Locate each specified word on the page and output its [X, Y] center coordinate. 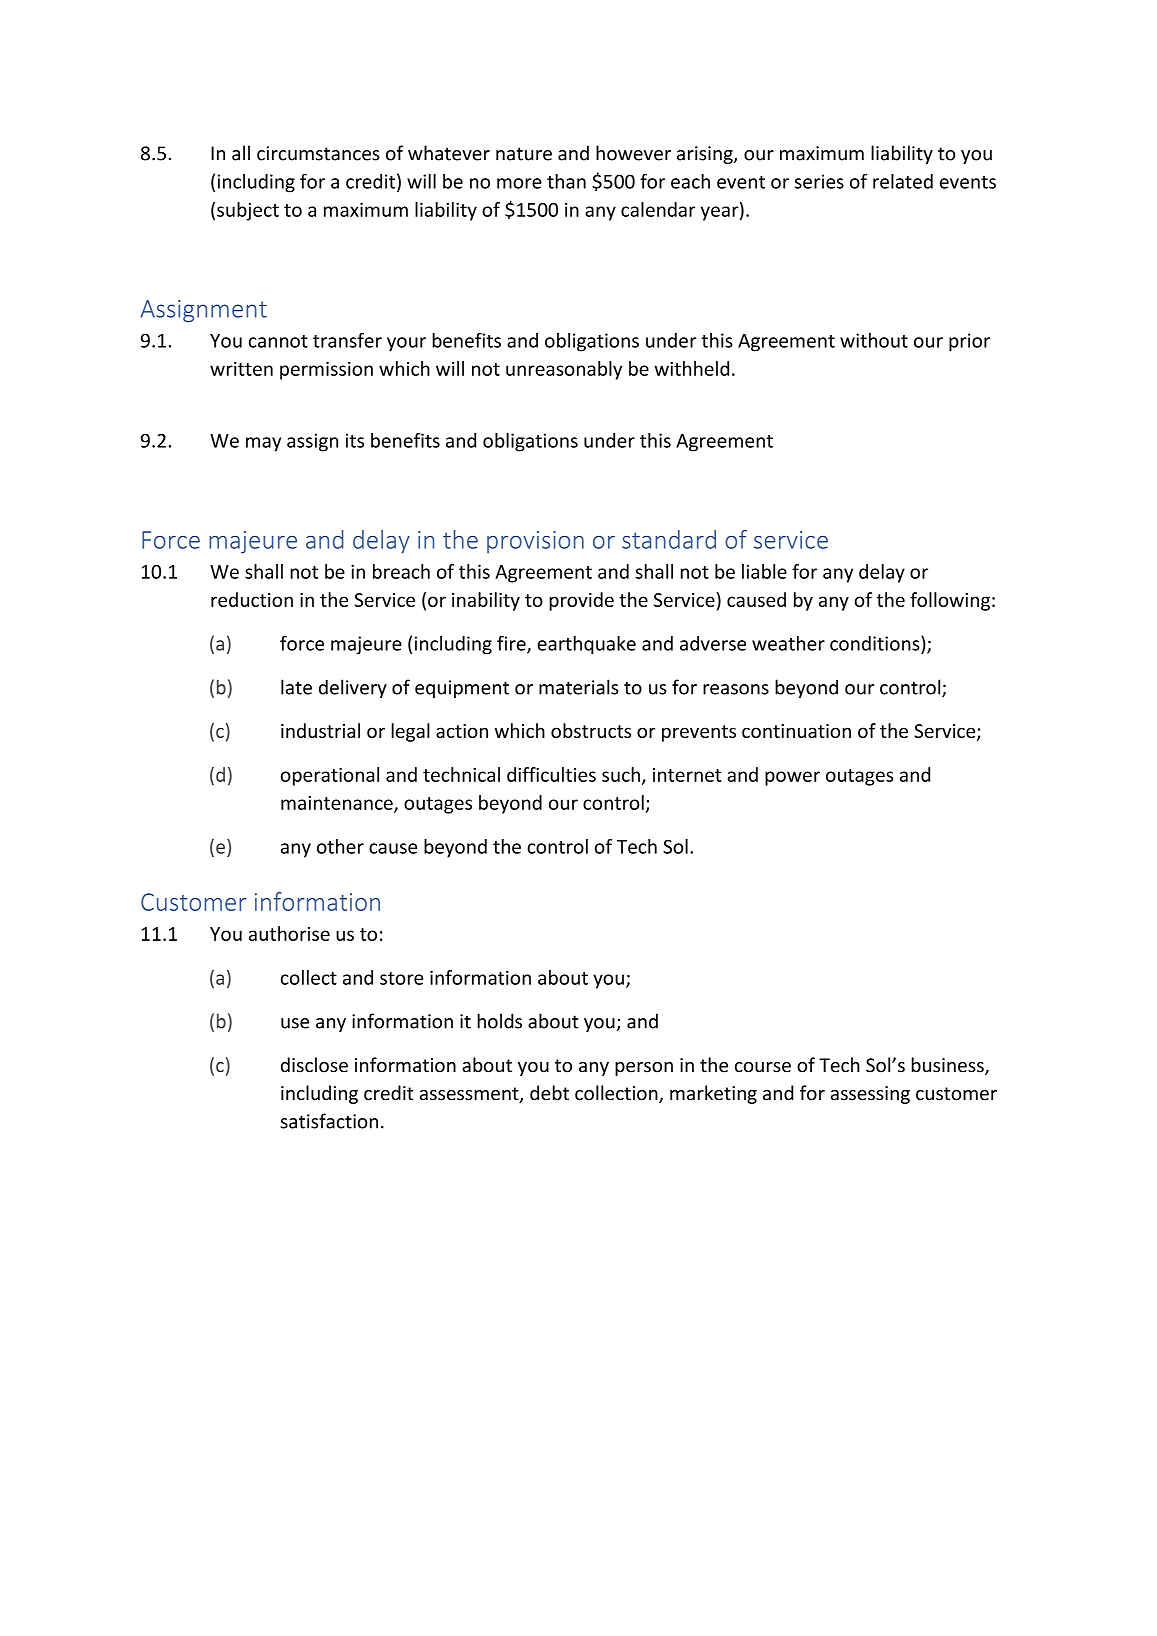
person [644, 1069]
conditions [876, 643]
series [819, 181]
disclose [314, 1065]
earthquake [586, 645]
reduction [252, 599]
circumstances [318, 153]
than [566, 181]
